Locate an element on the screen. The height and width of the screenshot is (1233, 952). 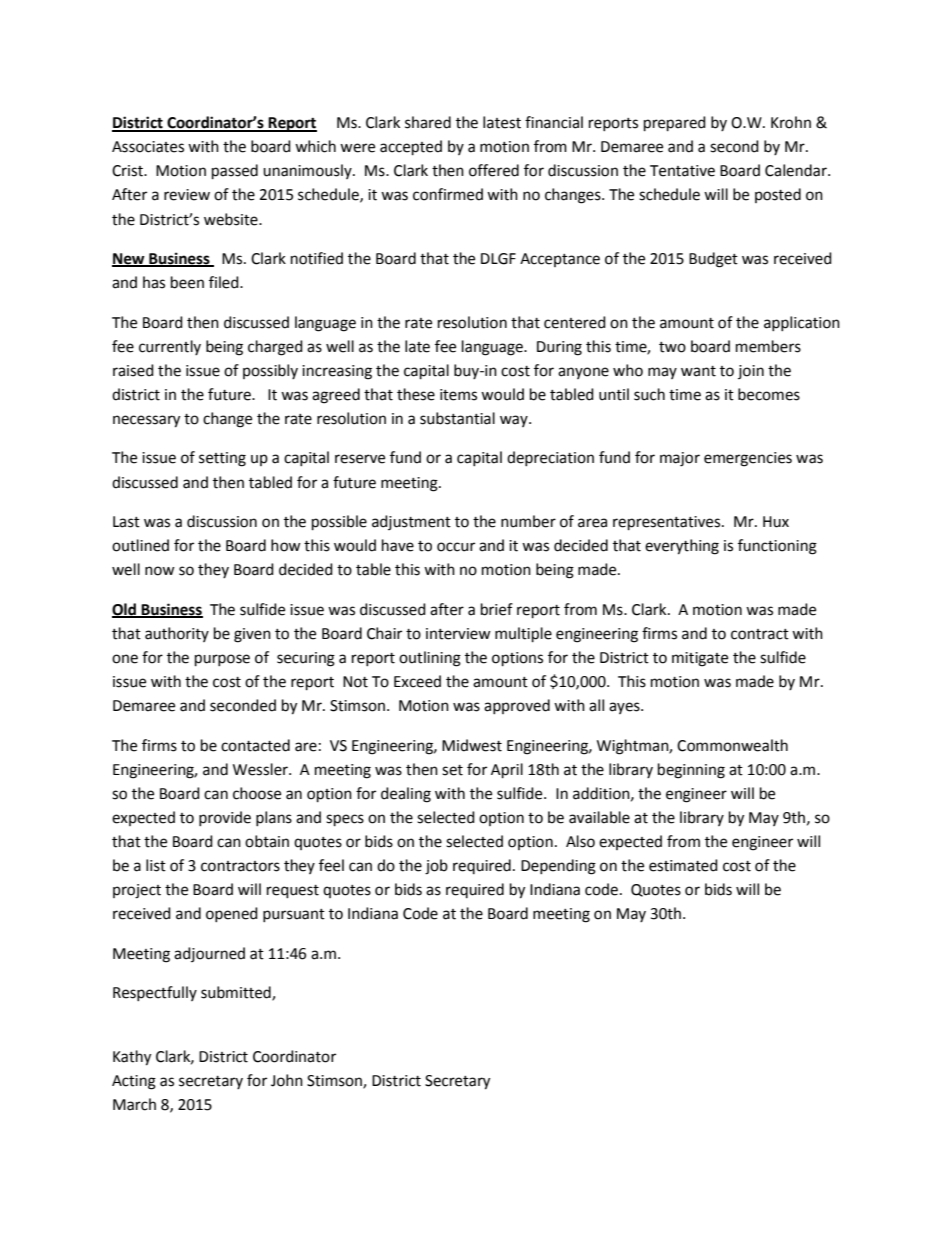
Tentative is located at coordinates (682, 171).
